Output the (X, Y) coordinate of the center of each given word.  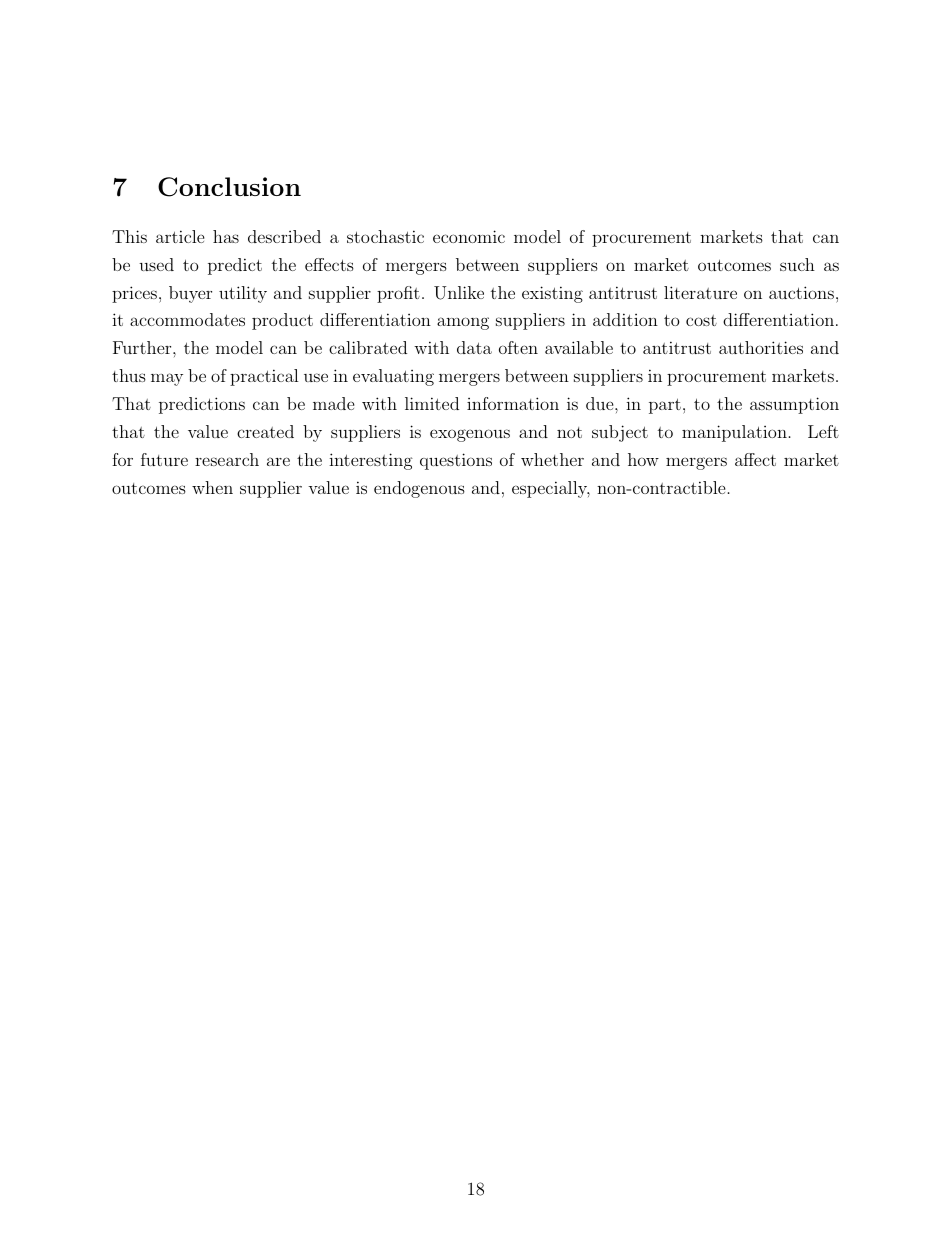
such (797, 264)
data (474, 347)
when (212, 487)
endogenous (419, 489)
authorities (761, 347)
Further (143, 347)
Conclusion (229, 187)
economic (469, 236)
